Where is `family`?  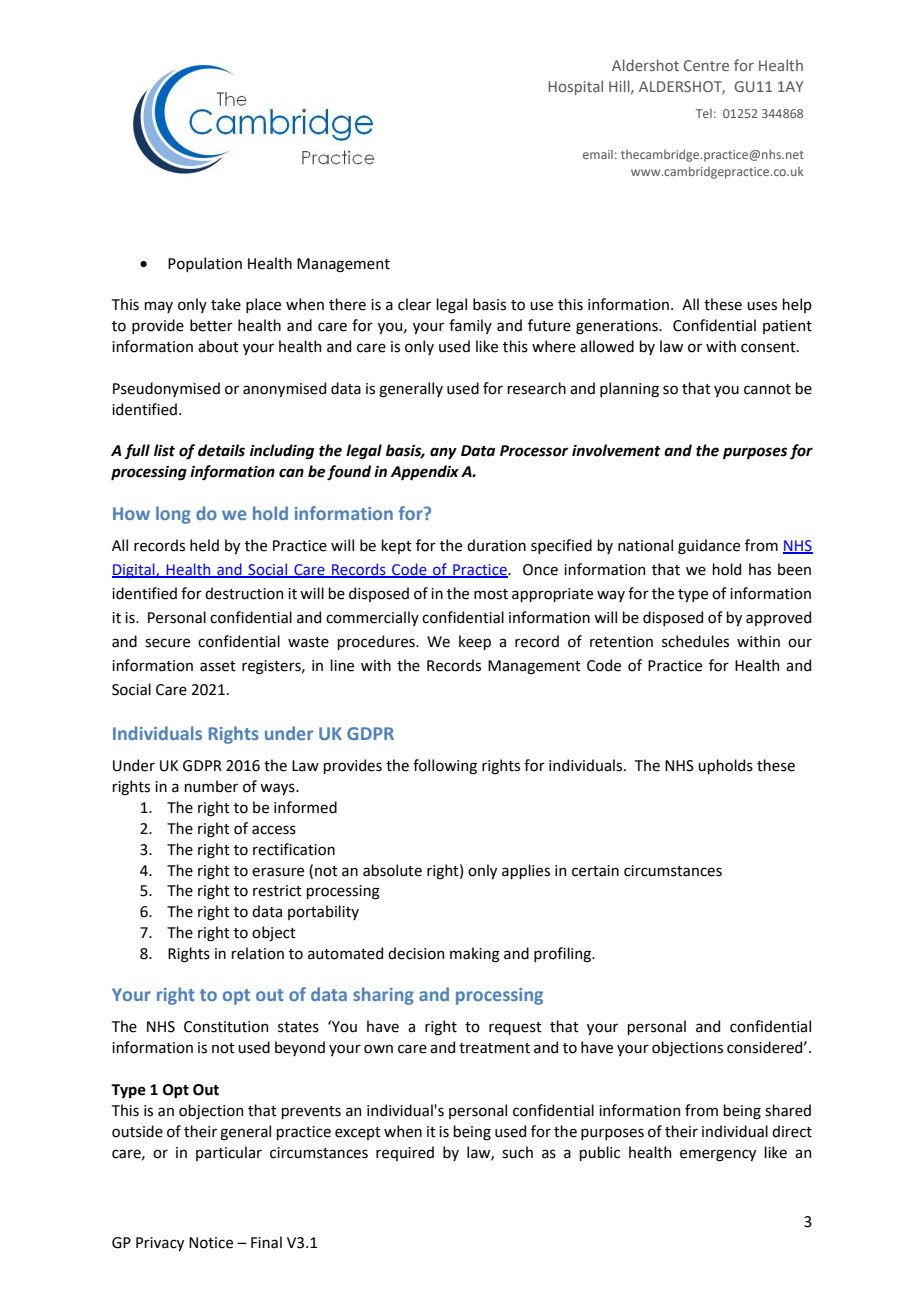 family is located at coordinates (470, 326).
